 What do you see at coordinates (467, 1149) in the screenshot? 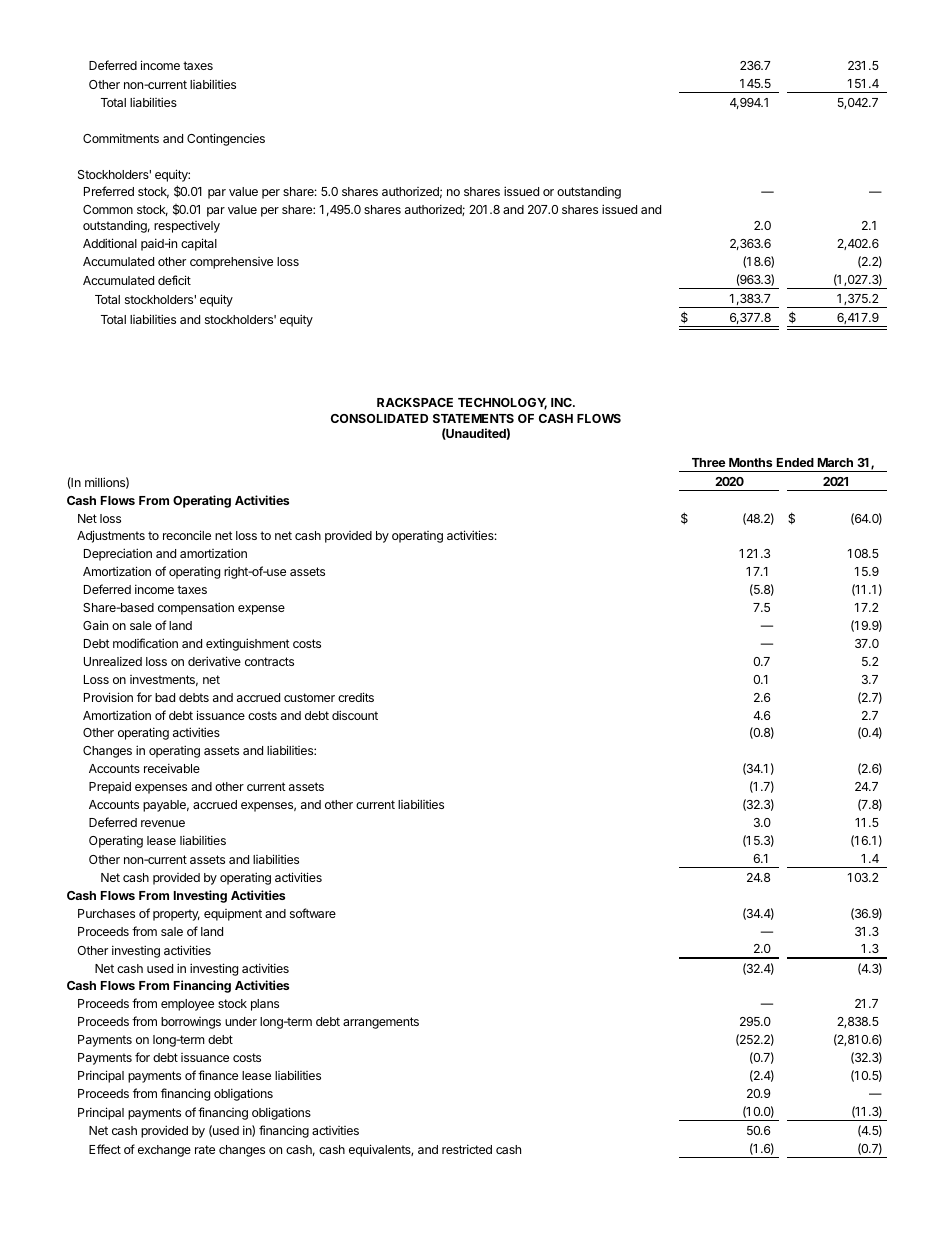
I see `restricted` at bounding box center [467, 1149].
